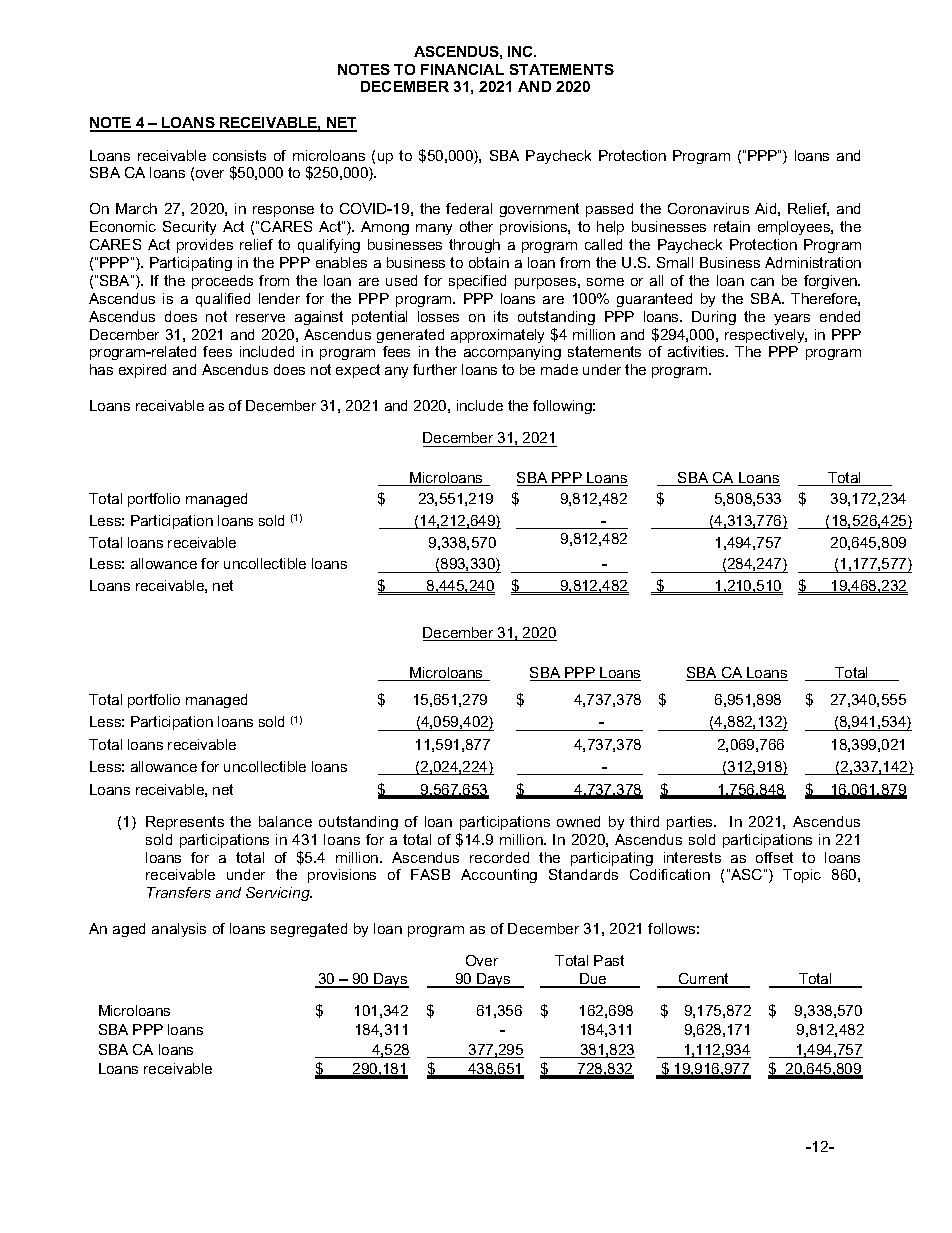 This image has width=952, height=1233. Describe the element at coordinates (239, 155) in the image. I see `consists` at that location.
